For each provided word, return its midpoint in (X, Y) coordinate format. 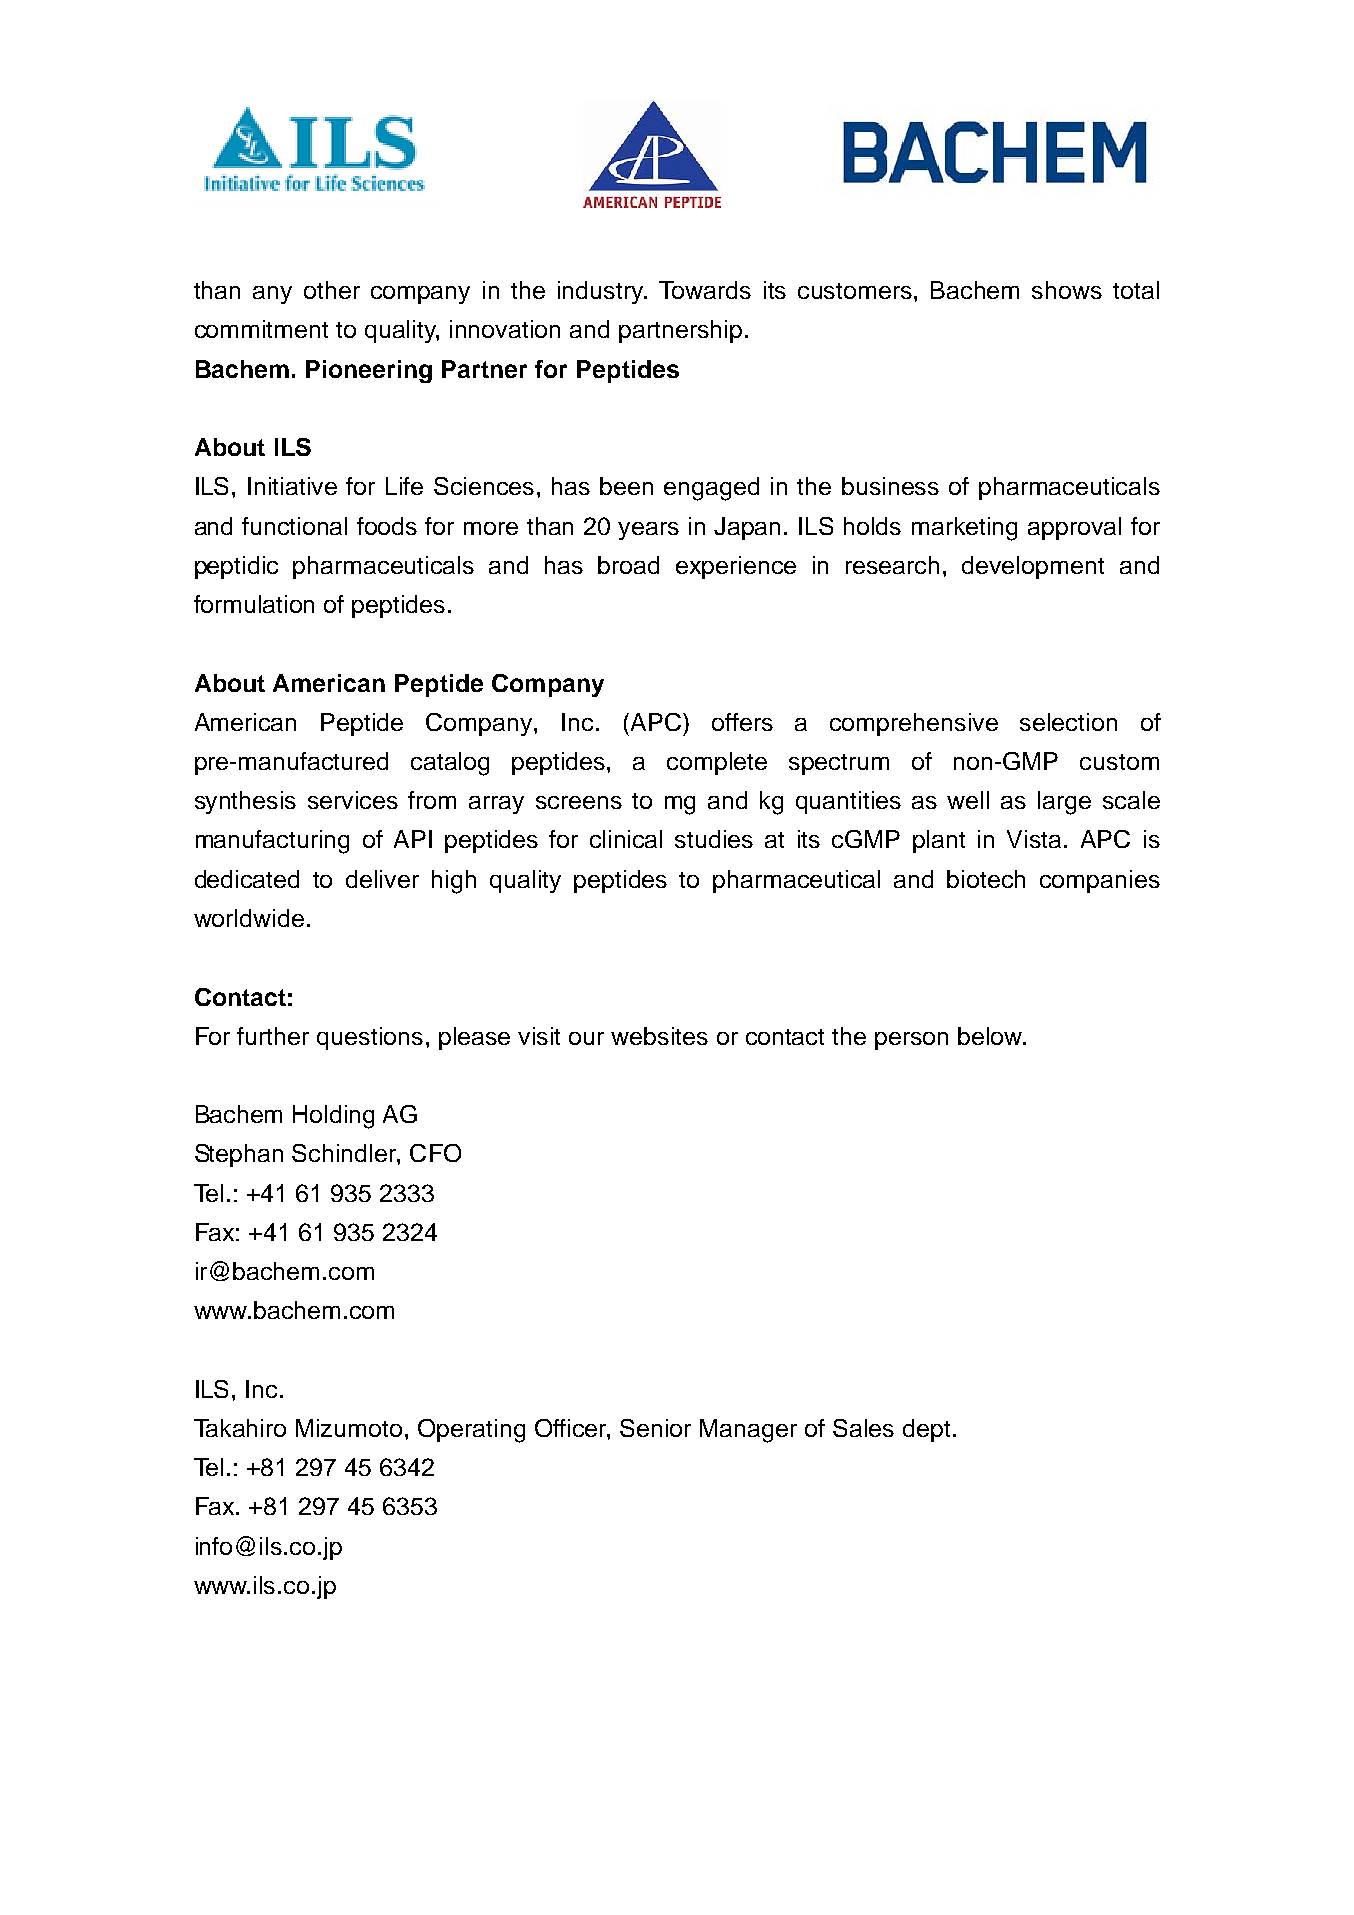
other (332, 290)
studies (714, 839)
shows (1067, 290)
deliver (382, 879)
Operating (471, 1431)
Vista (1036, 839)
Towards (705, 290)
